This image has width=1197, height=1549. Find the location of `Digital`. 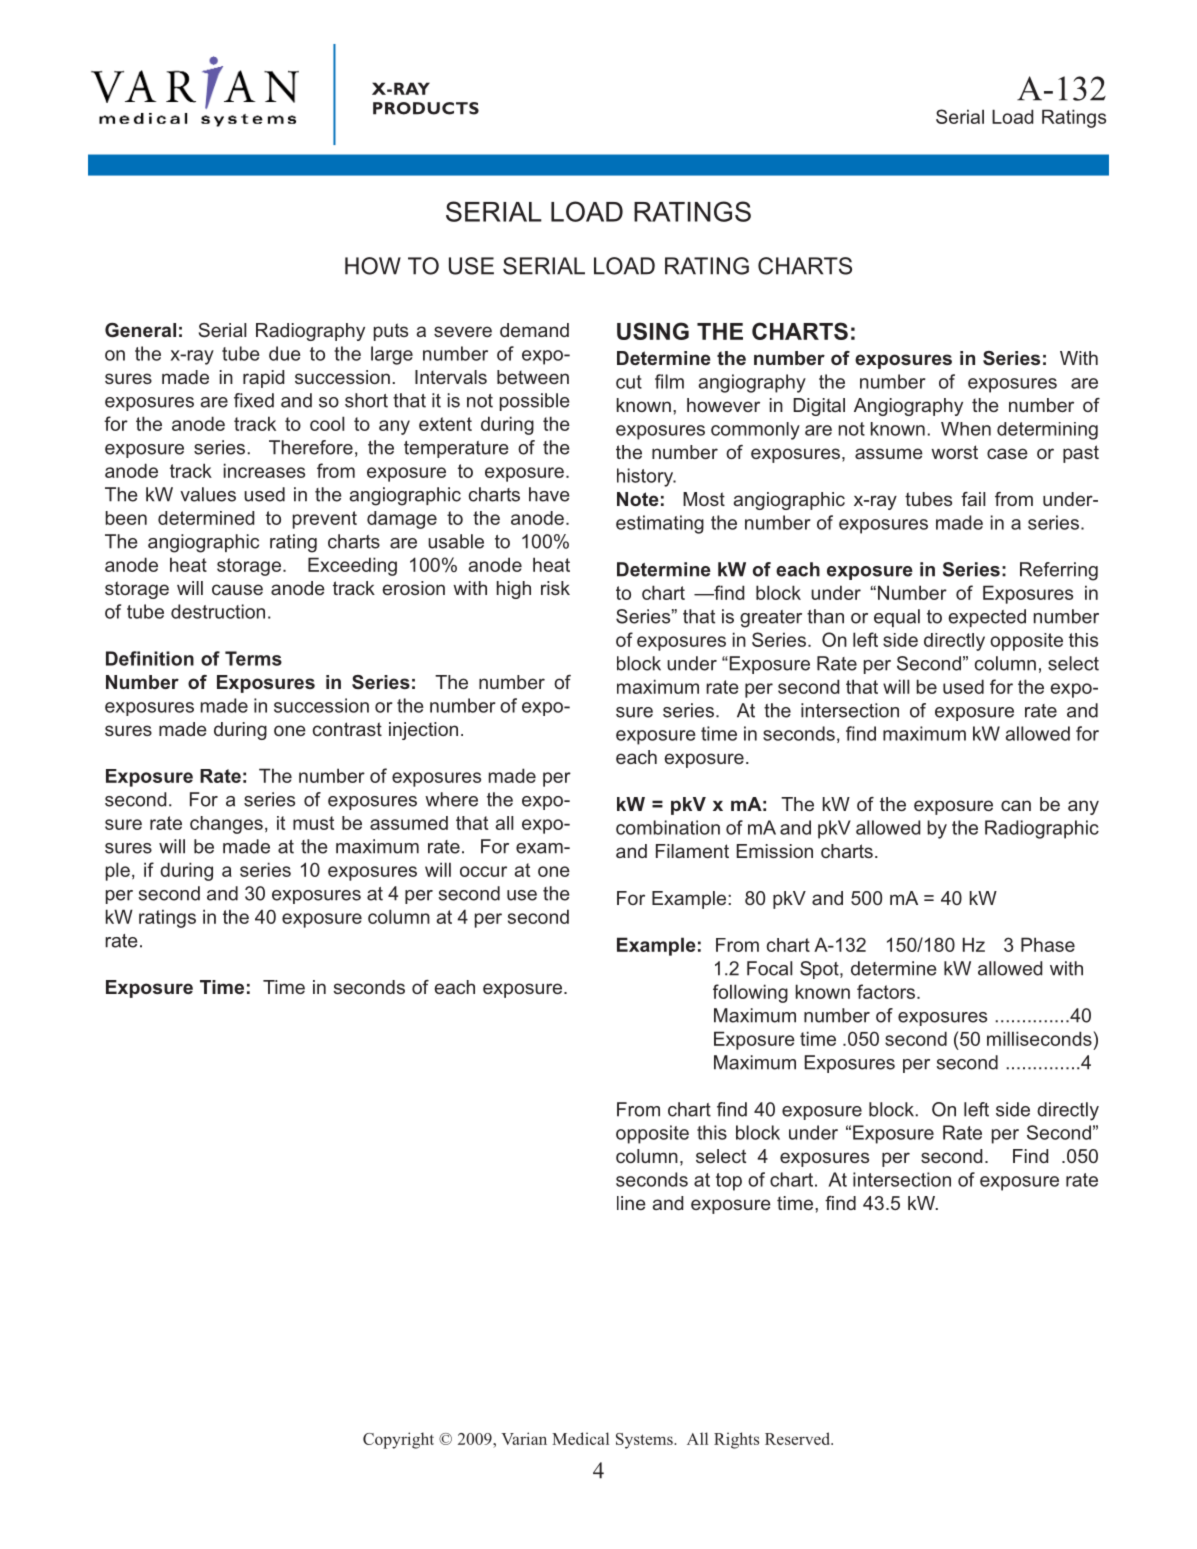

Digital is located at coordinates (819, 407).
